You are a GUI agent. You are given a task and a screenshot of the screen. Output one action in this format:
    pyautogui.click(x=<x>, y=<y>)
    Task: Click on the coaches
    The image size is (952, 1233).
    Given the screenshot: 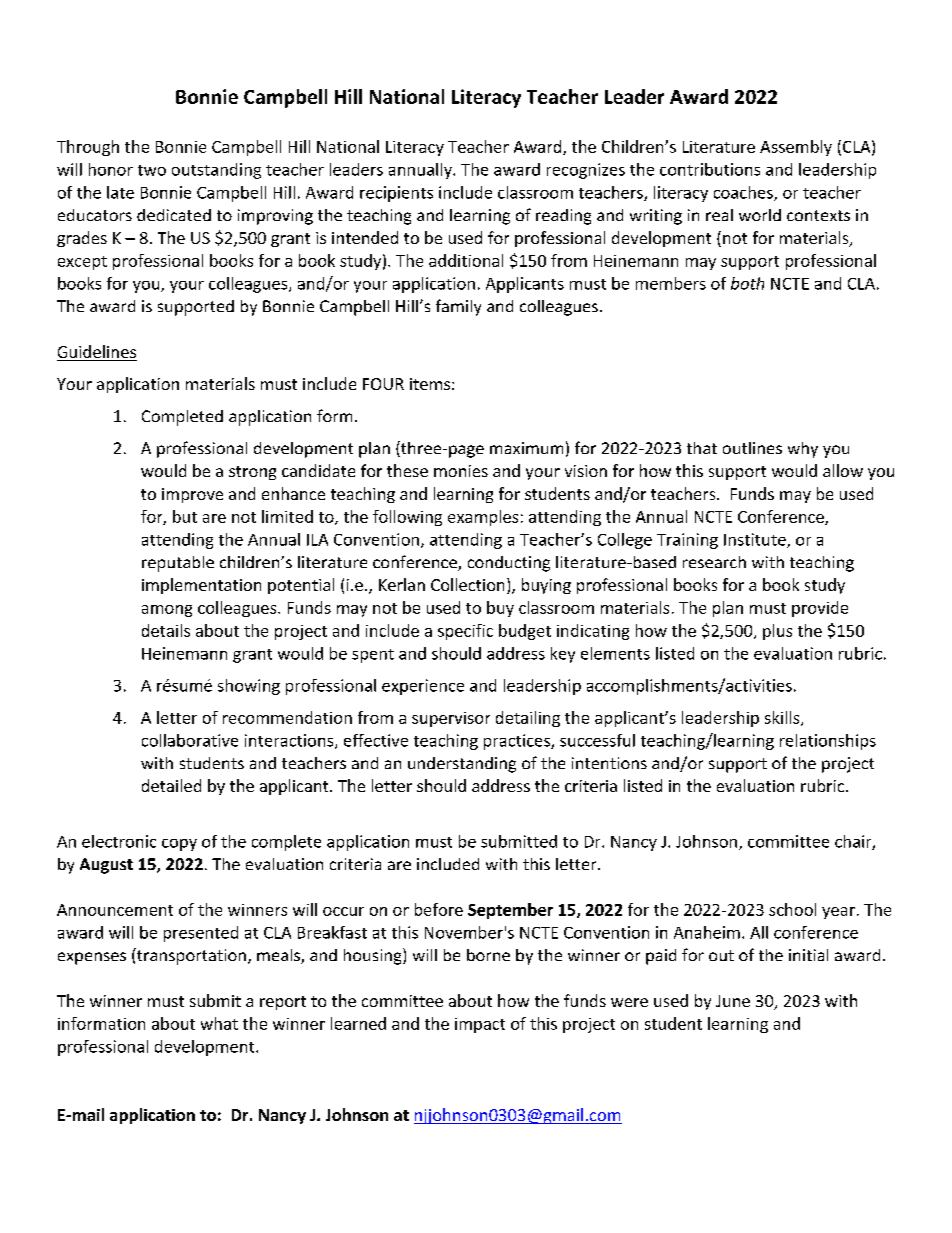 What is the action you would take?
    pyautogui.click(x=744, y=193)
